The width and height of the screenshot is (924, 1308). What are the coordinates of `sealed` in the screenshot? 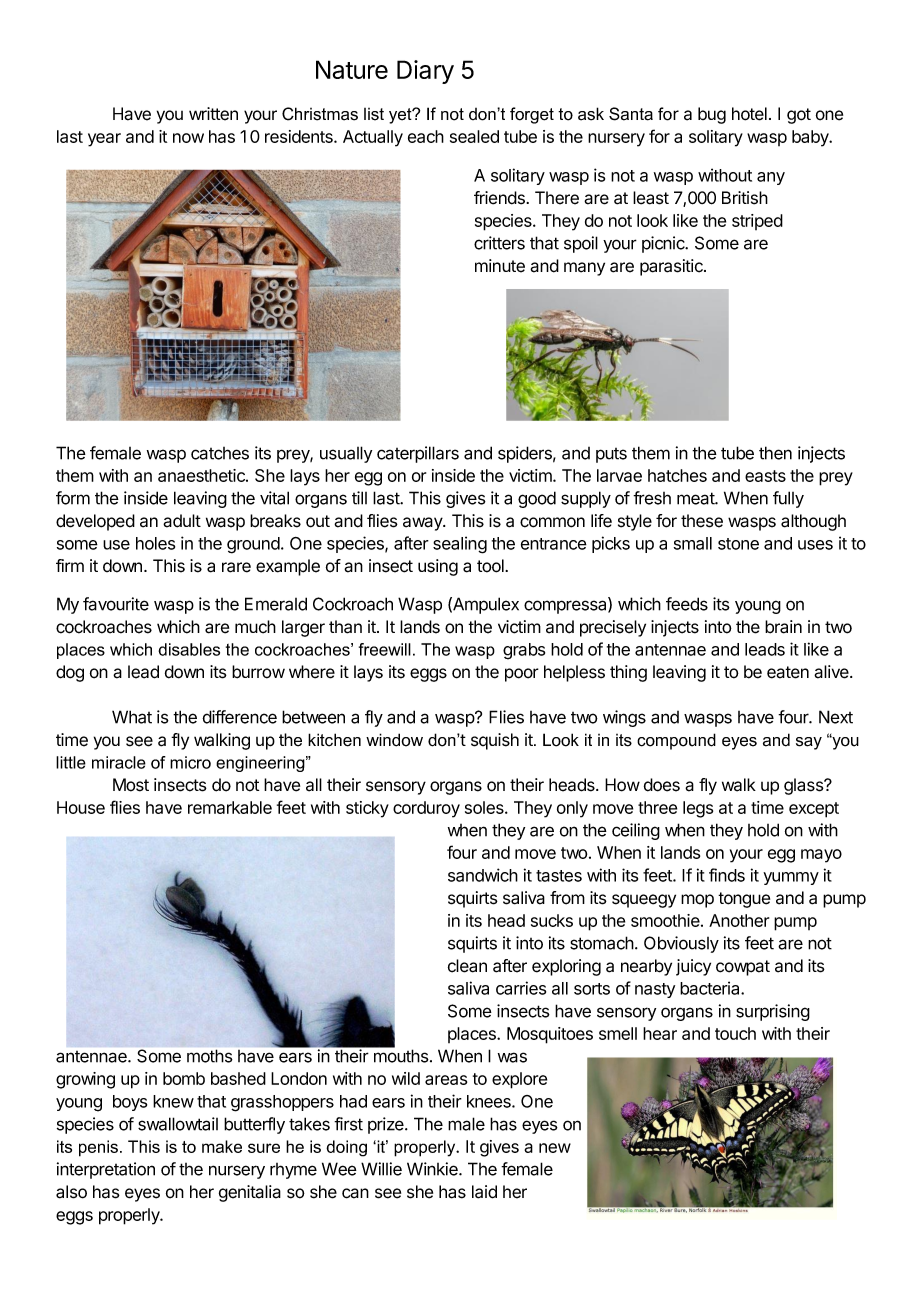 It's located at (474, 136).
